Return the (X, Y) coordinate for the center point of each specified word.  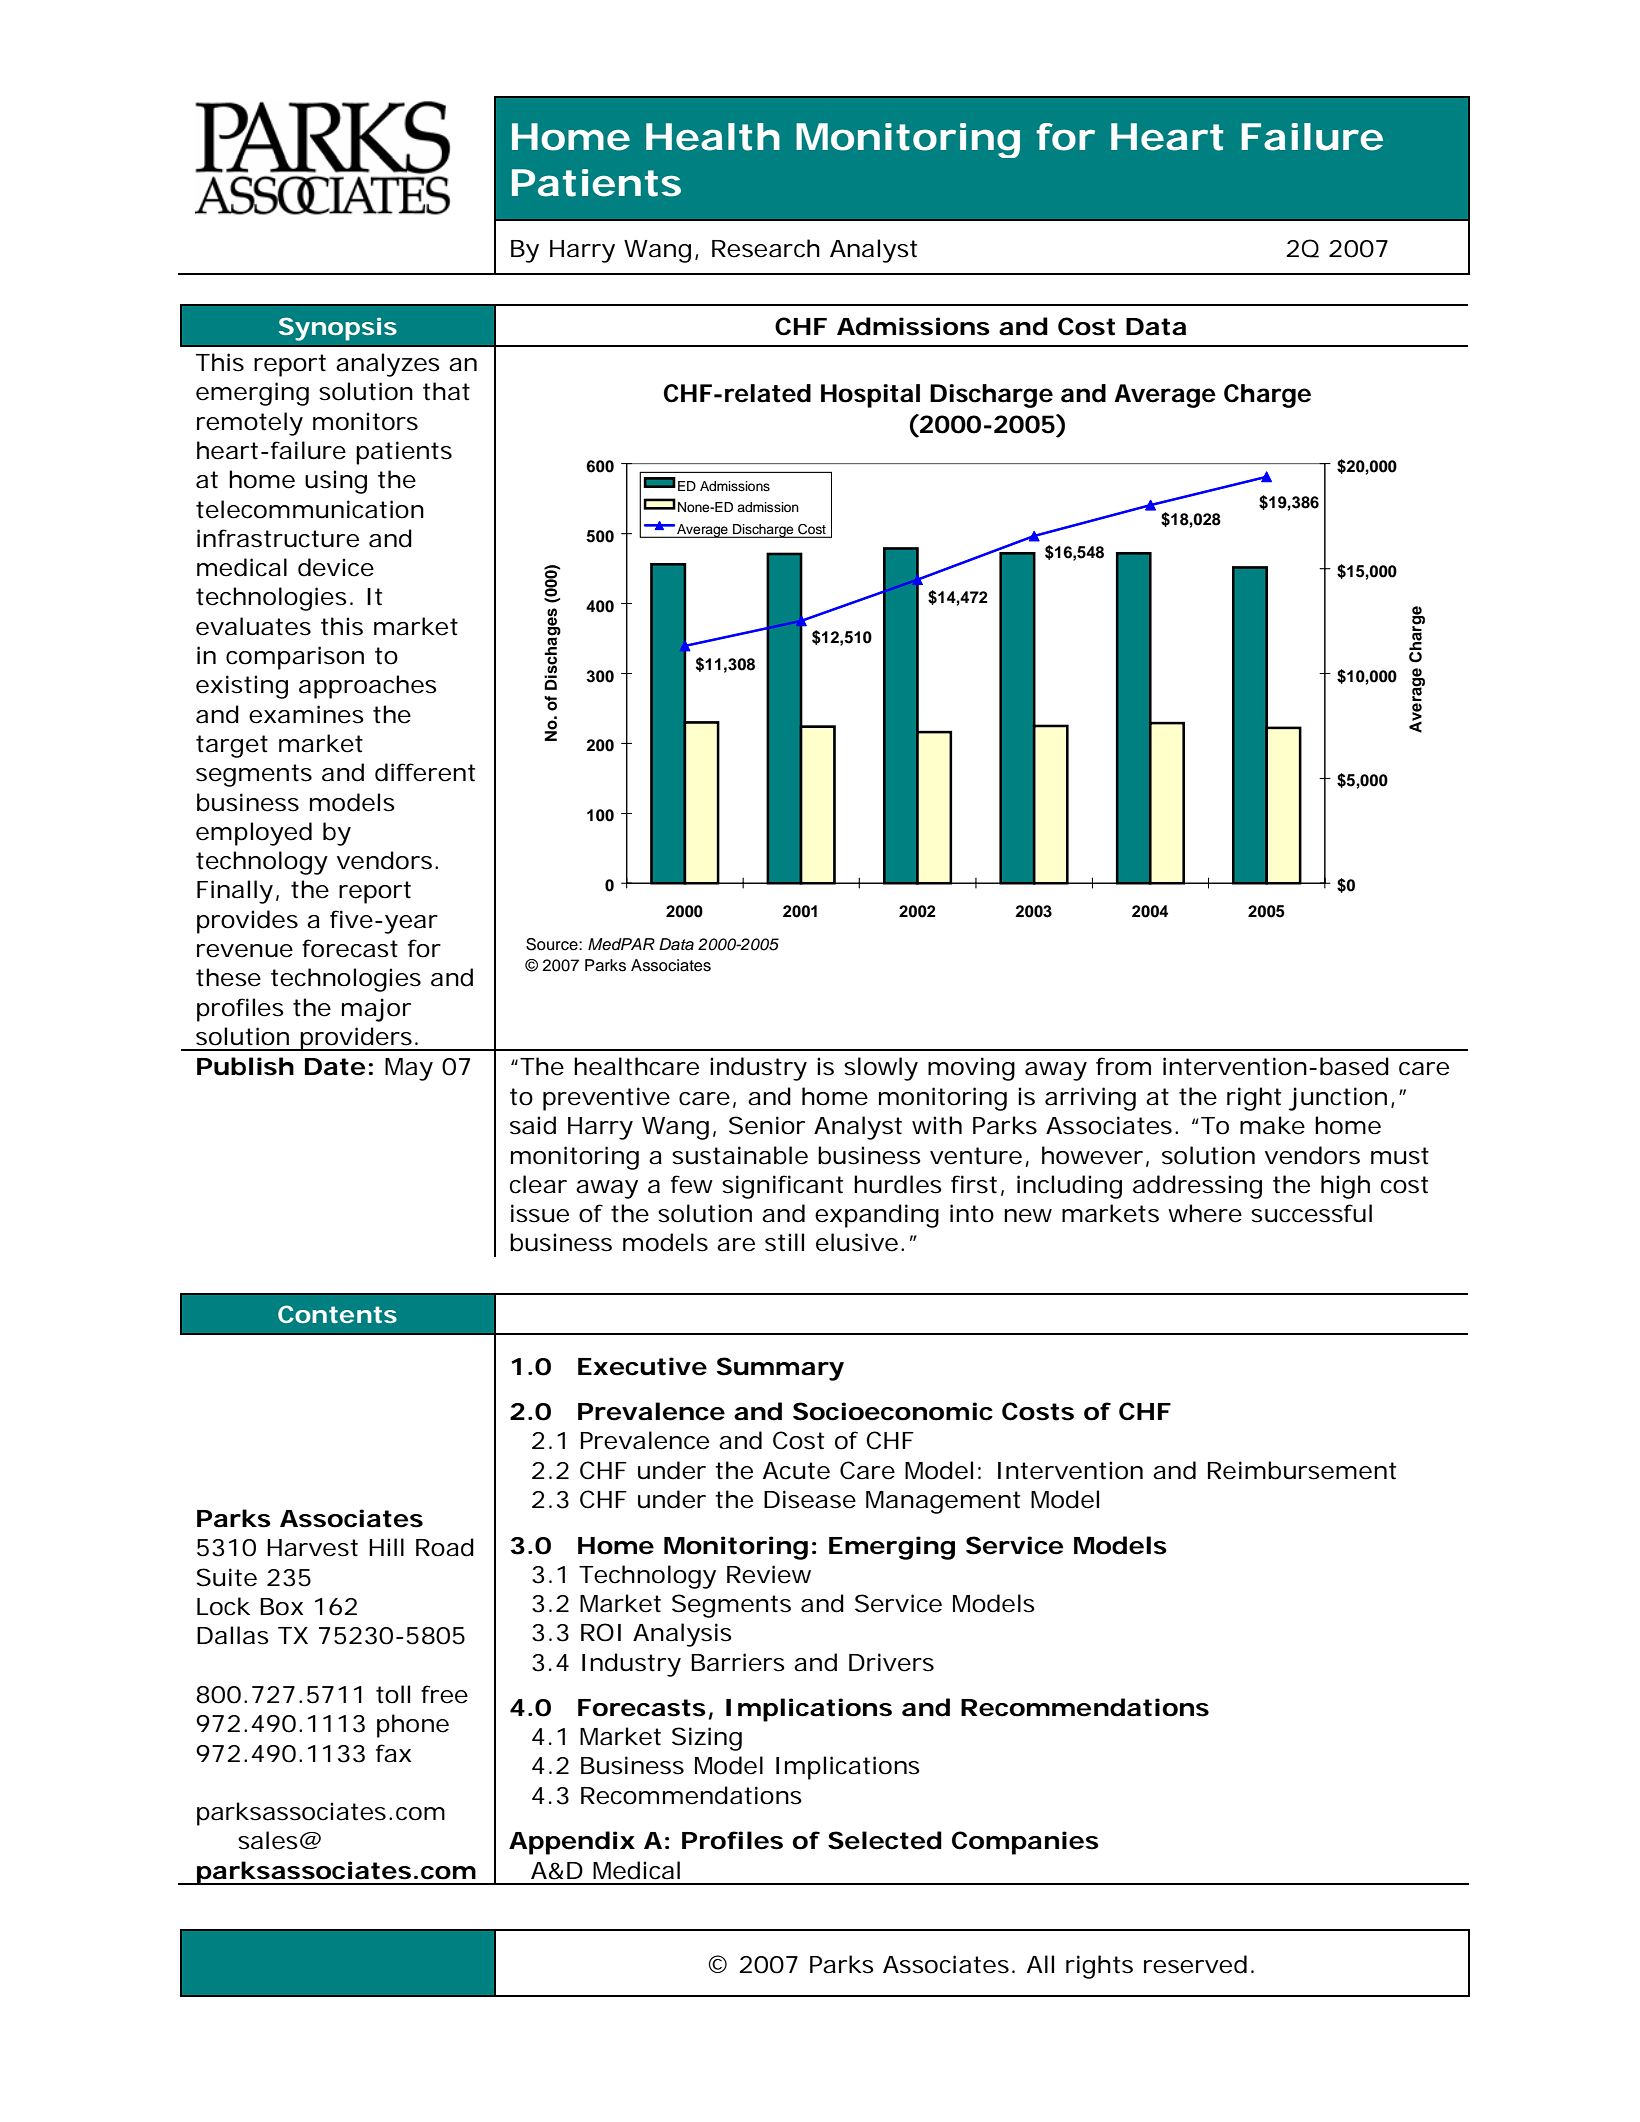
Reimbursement (1302, 1470)
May (409, 1069)
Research (766, 248)
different (425, 772)
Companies (1025, 1843)
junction (1337, 1099)
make (1272, 1125)
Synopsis (338, 329)
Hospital (870, 396)
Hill (386, 1547)
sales (268, 1840)
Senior (767, 1125)
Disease (810, 1499)
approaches (368, 687)
